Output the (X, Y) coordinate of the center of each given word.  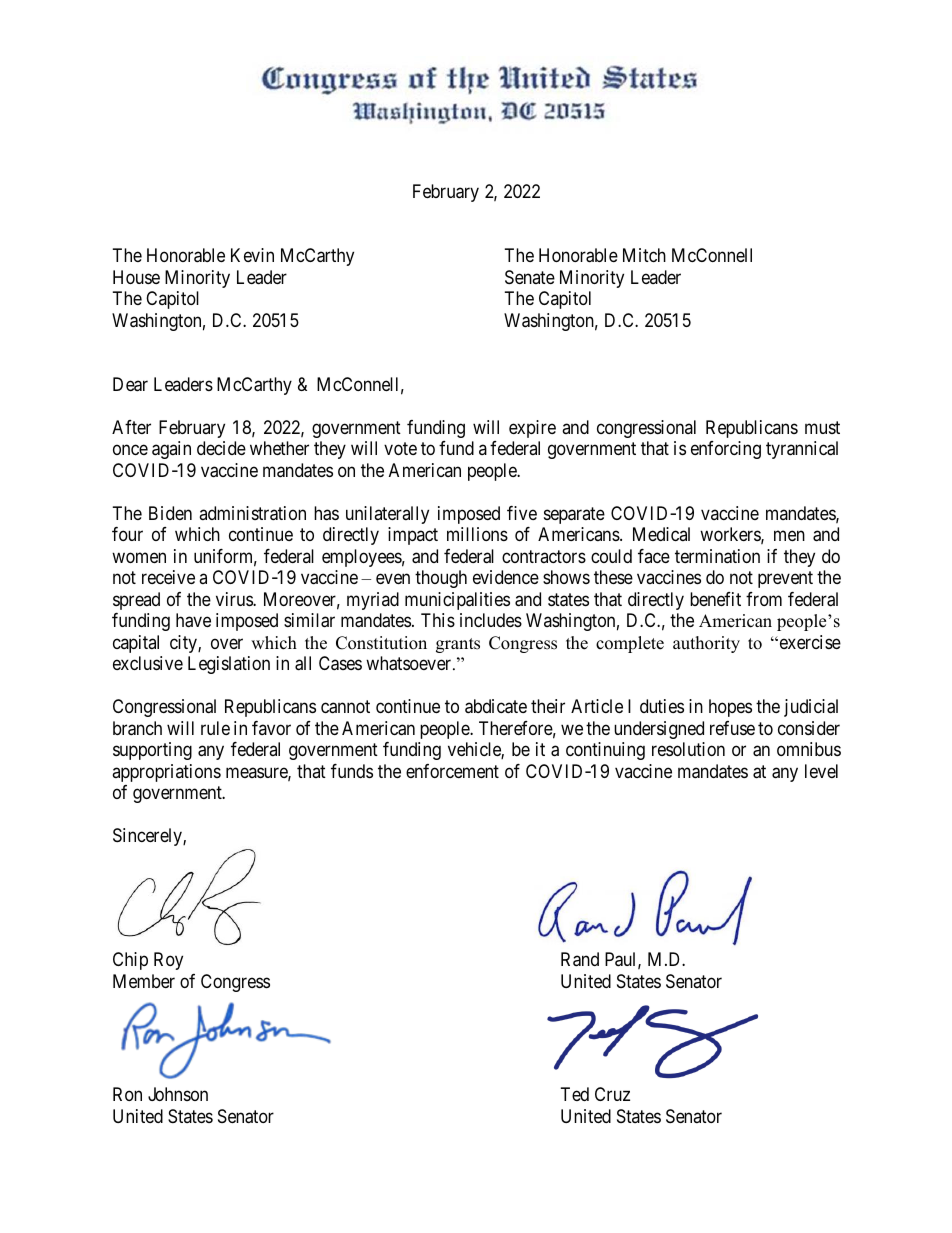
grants (458, 645)
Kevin (252, 255)
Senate (530, 277)
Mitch (644, 255)
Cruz (612, 1094)
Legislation (229, 665)
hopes (730, 708)
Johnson (178, 1094)
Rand (580, 959)
